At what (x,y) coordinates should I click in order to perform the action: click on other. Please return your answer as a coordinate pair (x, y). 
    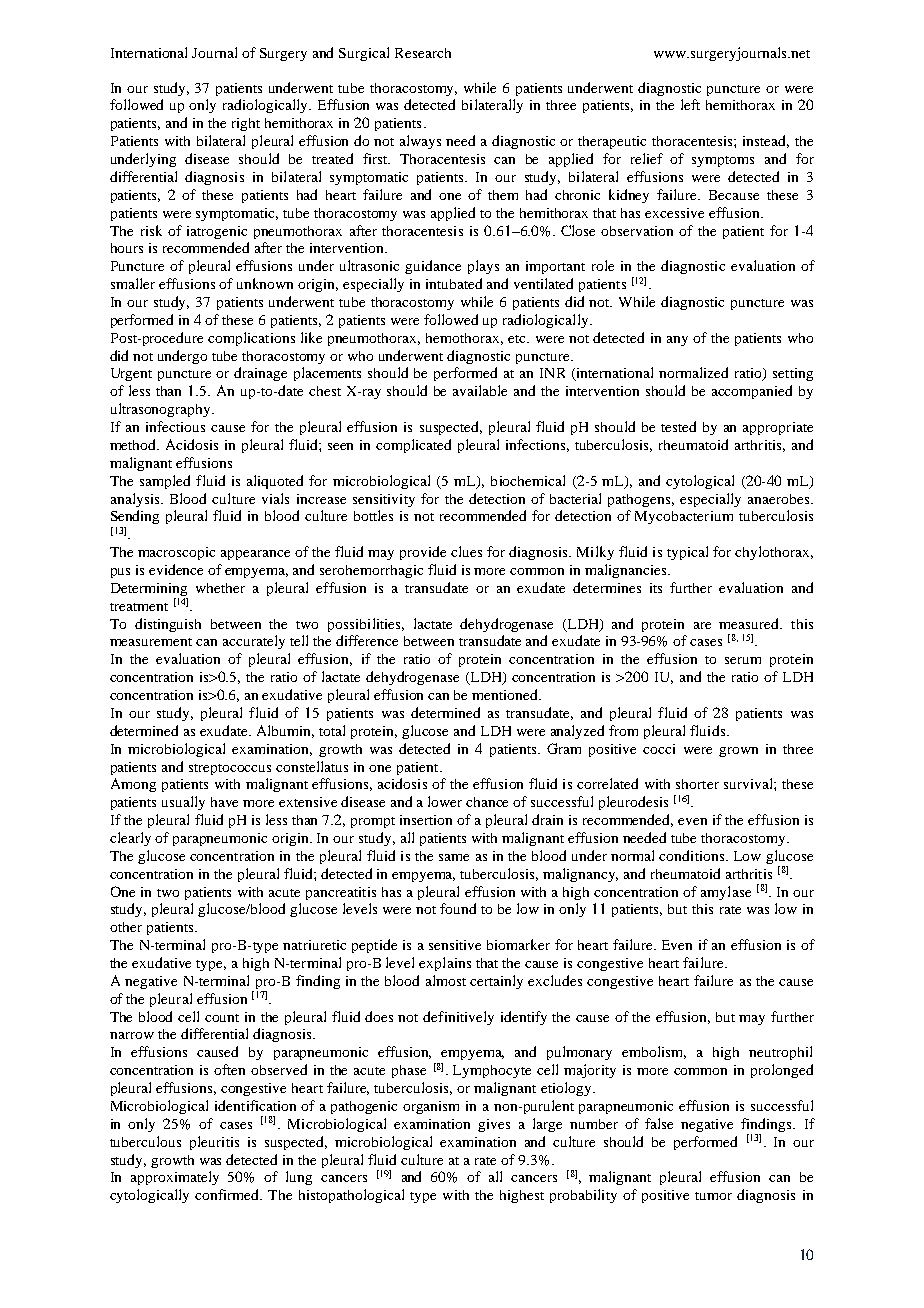
    Looking at the image, I should click on (126, 927).
